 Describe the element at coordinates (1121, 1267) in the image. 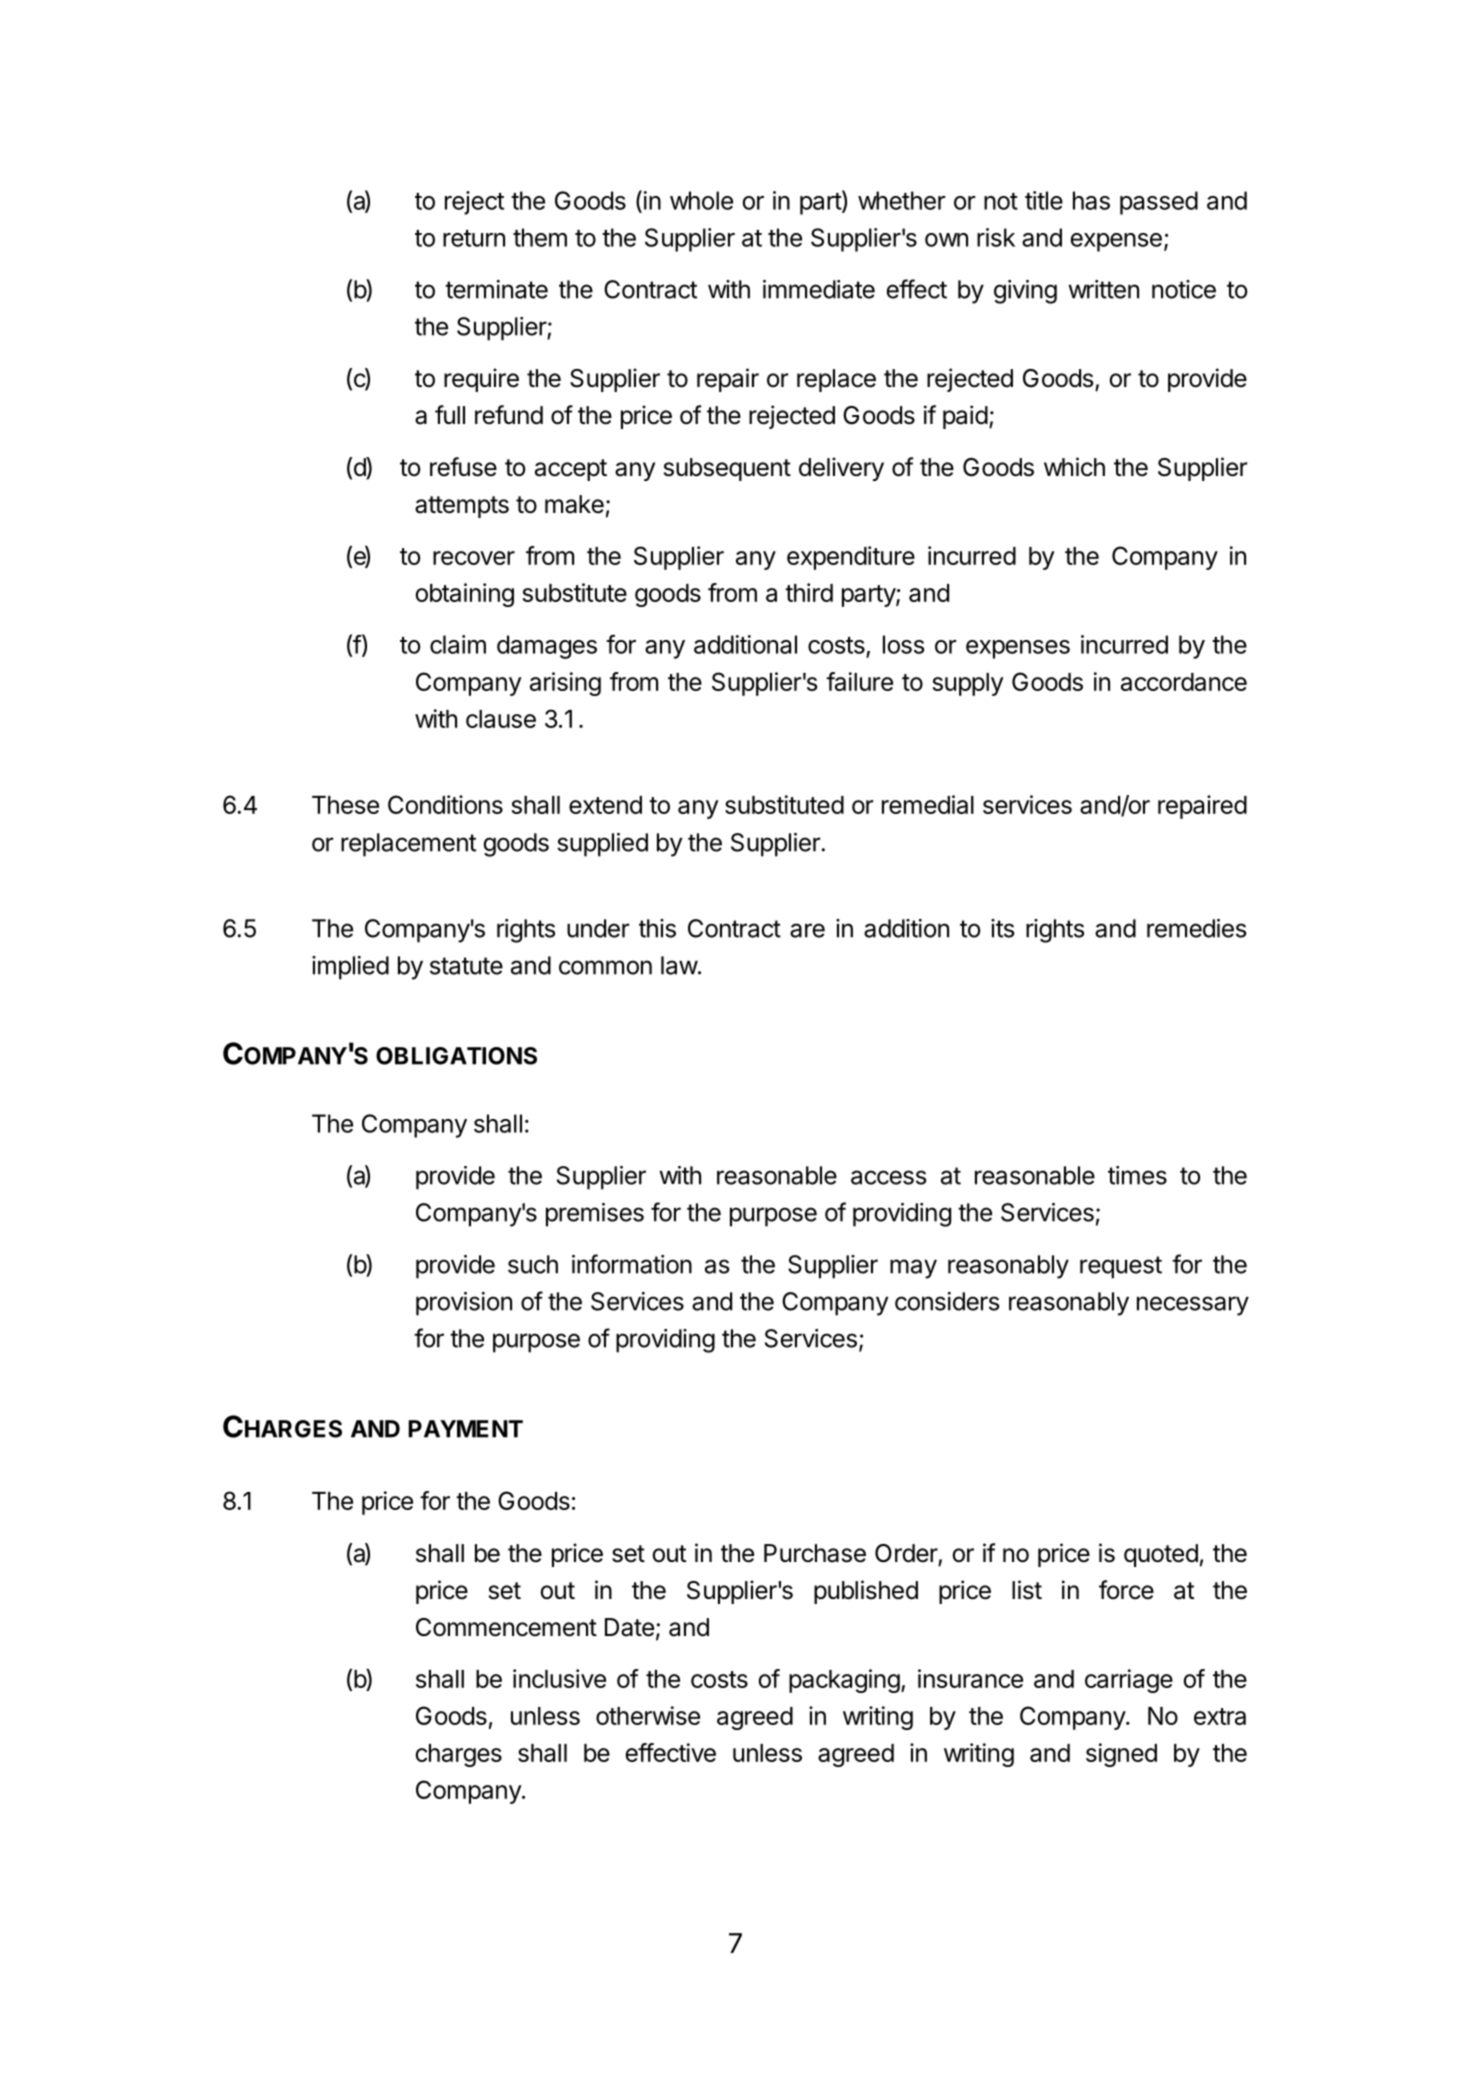

I see `request` at that location.
